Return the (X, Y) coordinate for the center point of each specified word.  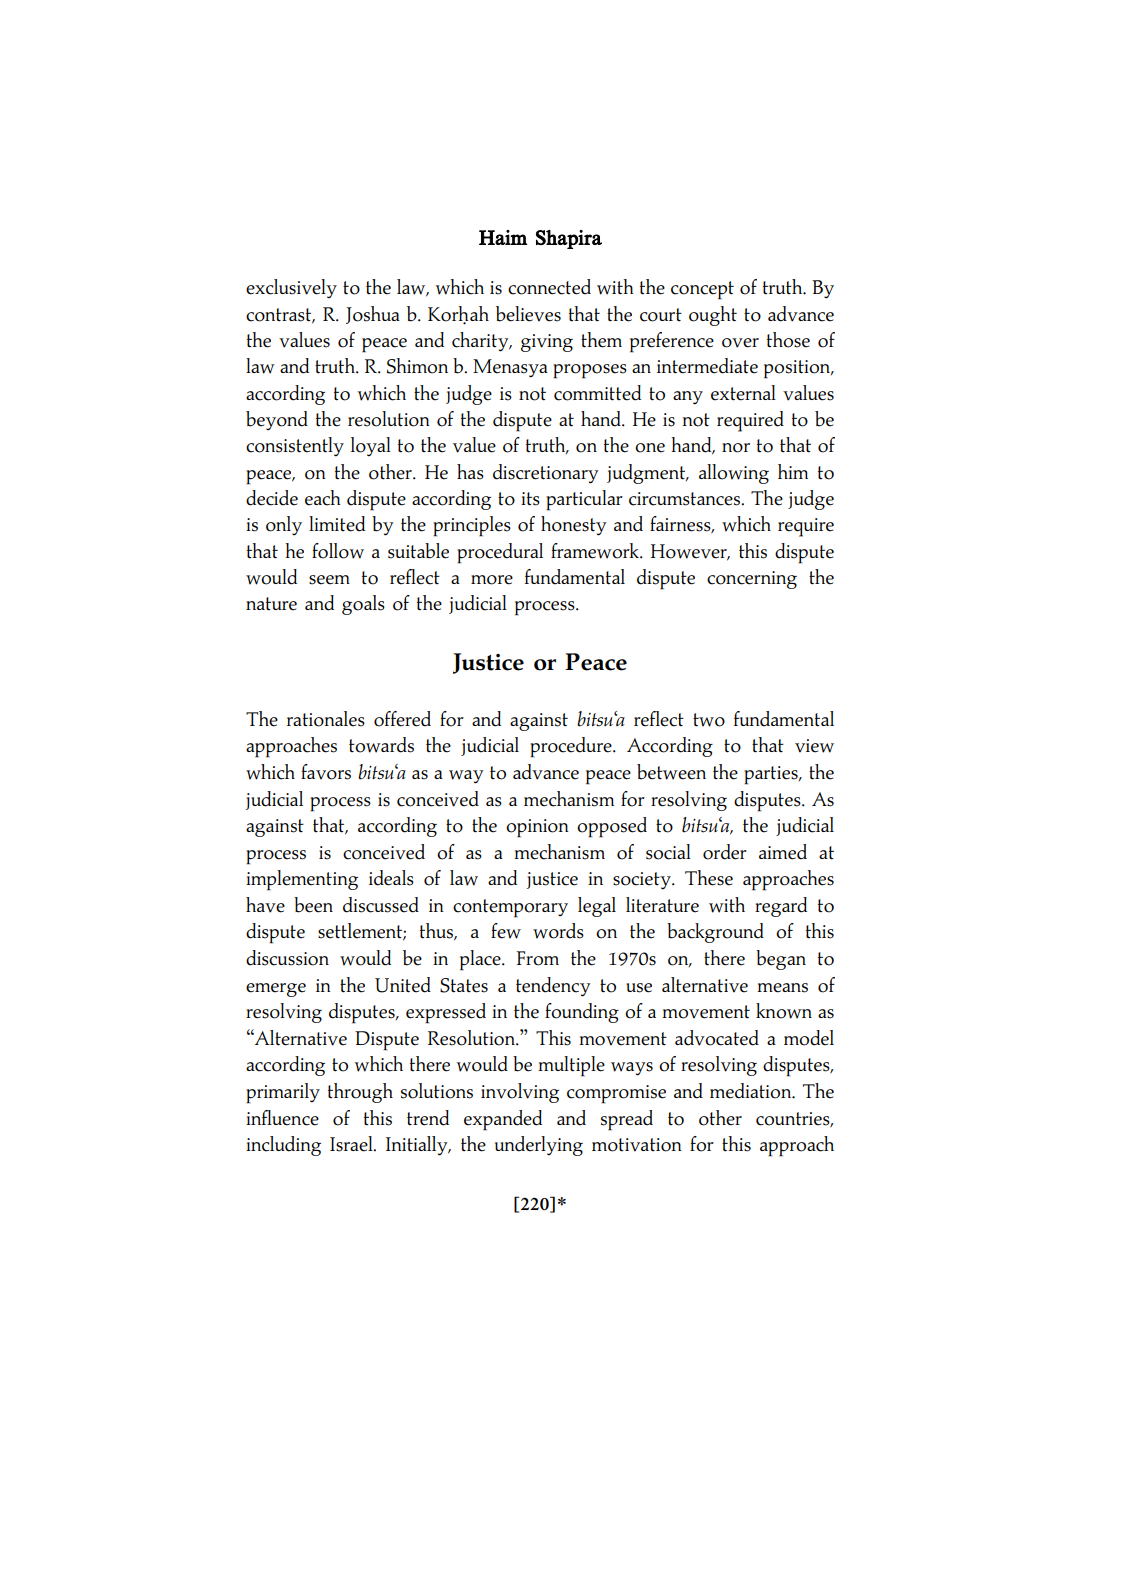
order (725, 852)
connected (549, 287)
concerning (752, 580)
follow (338, 551)
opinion (537, 828)
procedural (500, 553)
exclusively (291, 289)
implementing (302, 880)
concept (702, 290)
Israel (352, 1144)
